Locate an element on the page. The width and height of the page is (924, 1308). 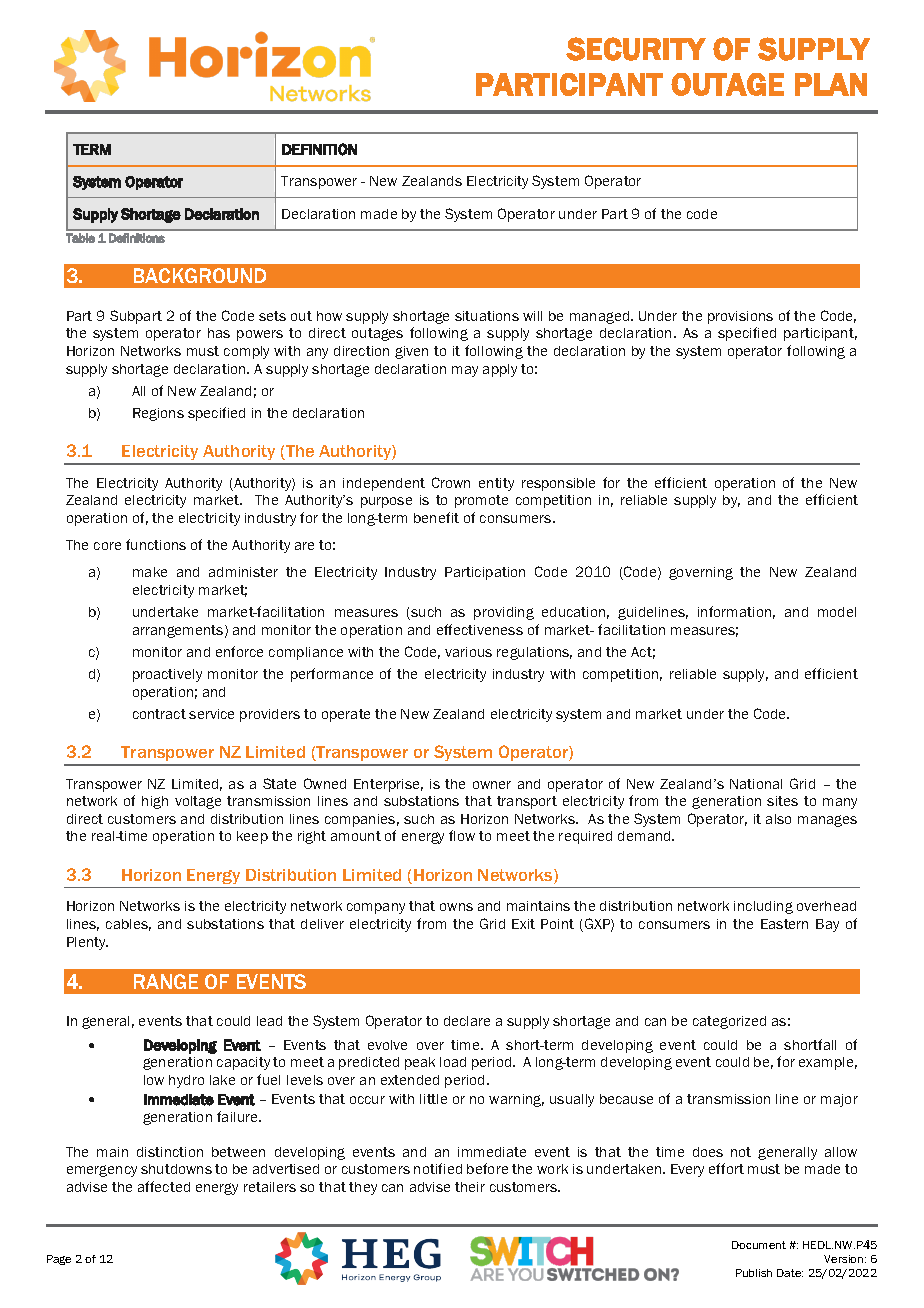
affected is located at coordinates (164, 1186).
